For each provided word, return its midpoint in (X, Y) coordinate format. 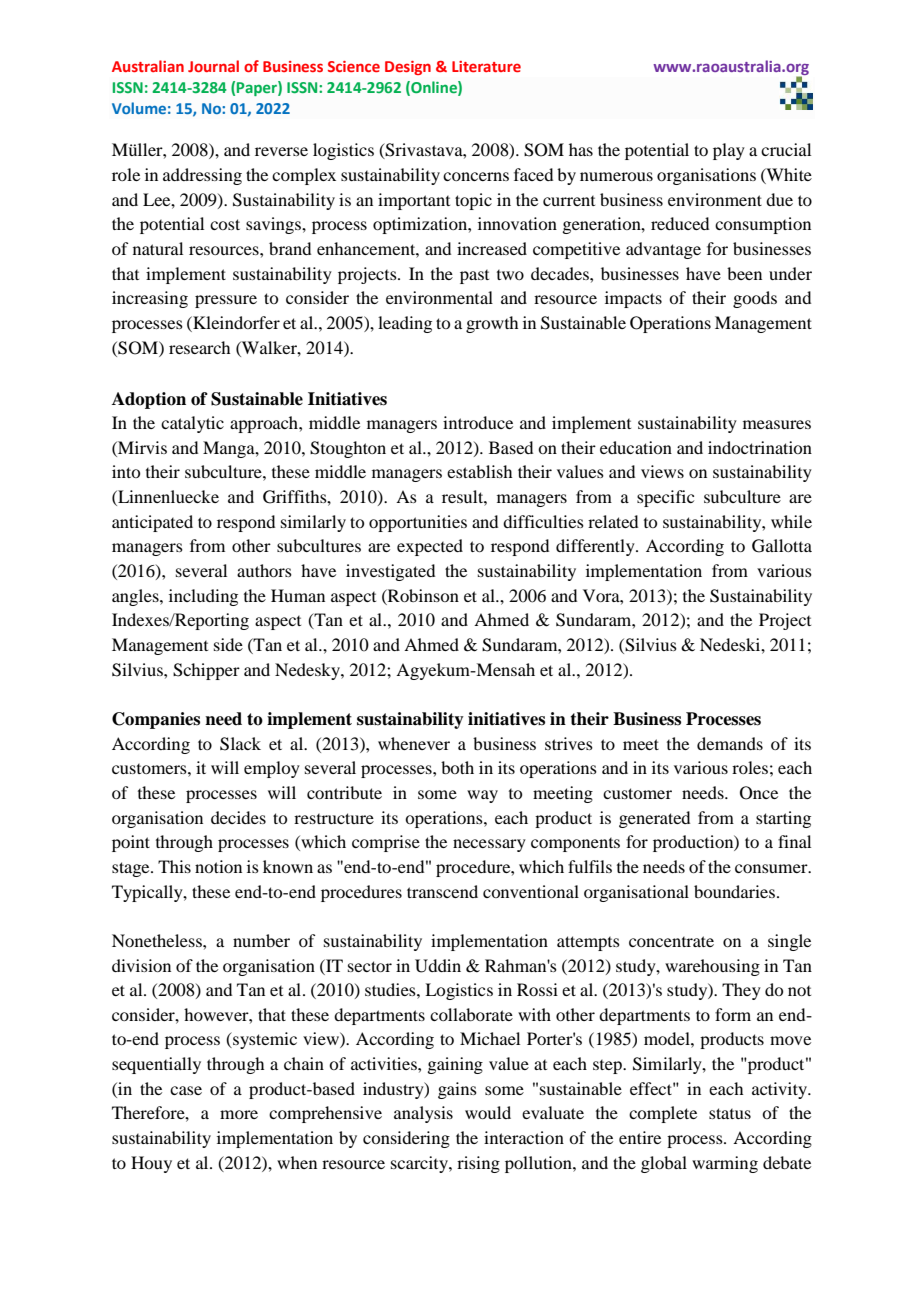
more (239, 1114)
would (488, 1112)
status (730, 1113)
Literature (486, 66)
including (203, 597)
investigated (390, 572)
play (729, 151)
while (791, 521)
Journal (213, 66)
